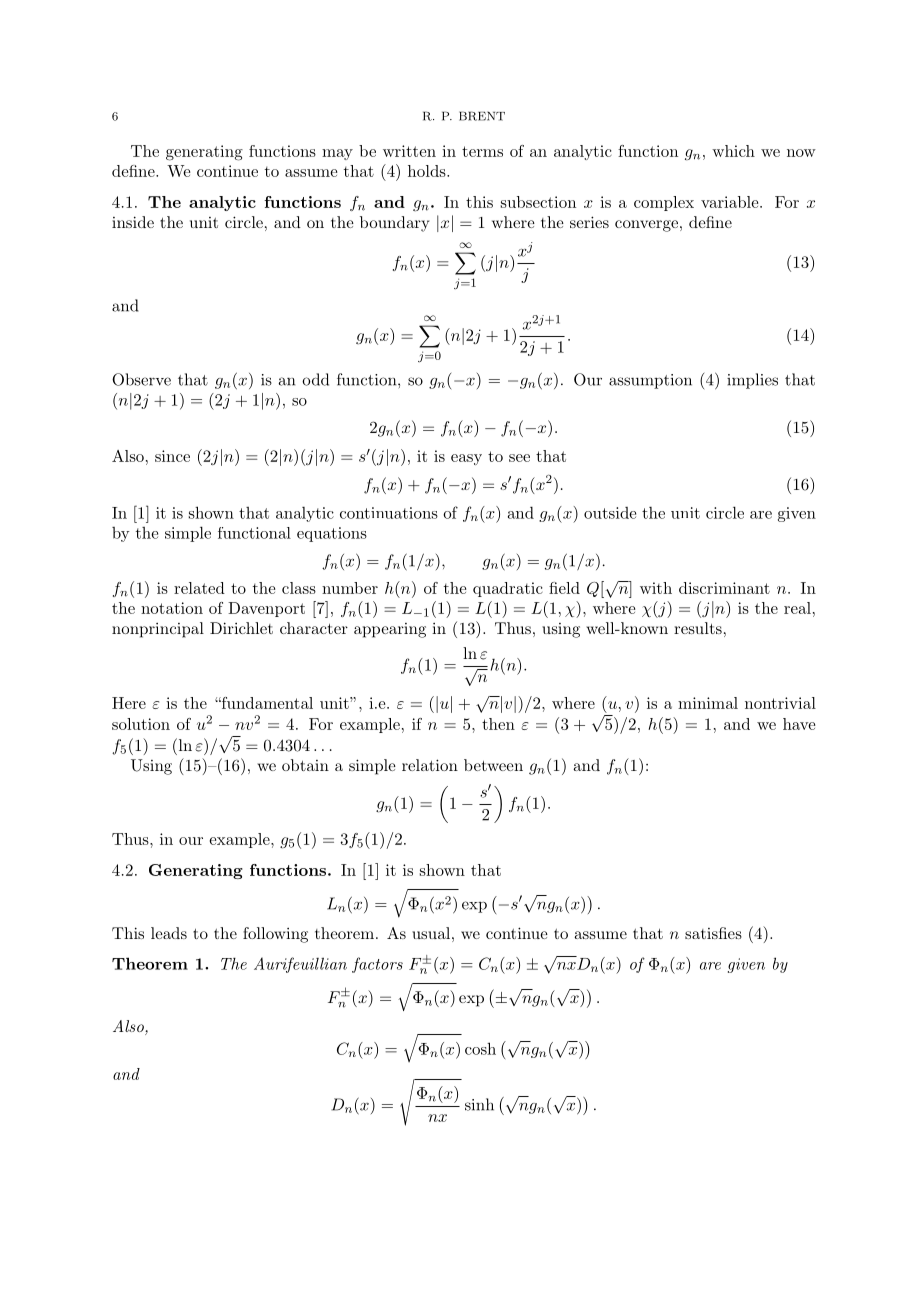  Describe the element at coordinates (724, 588) in the screenshot. I see `discriminant` at that location.
